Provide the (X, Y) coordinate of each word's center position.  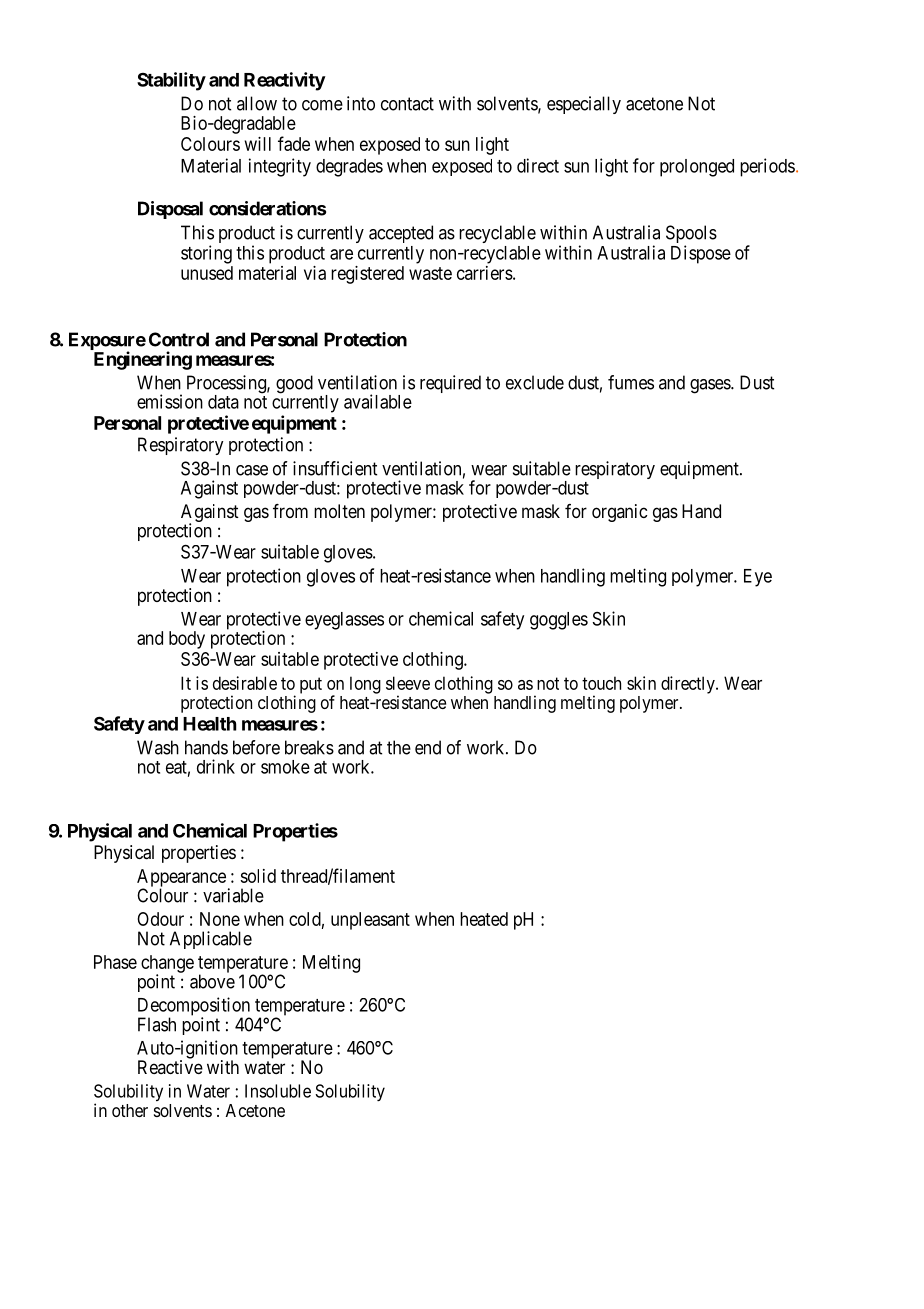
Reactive (170, 1067)
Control (179, 339)
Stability (171, 81)
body (187, 640)
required (450, 384)
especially (584, 105)
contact (407, 104)
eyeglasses (344, 621)
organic (619, 513)
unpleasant (370, 921)
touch (601, 683)
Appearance (181, 879)
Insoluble (278, 1091)
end (428, 747)
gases (711, 386)
